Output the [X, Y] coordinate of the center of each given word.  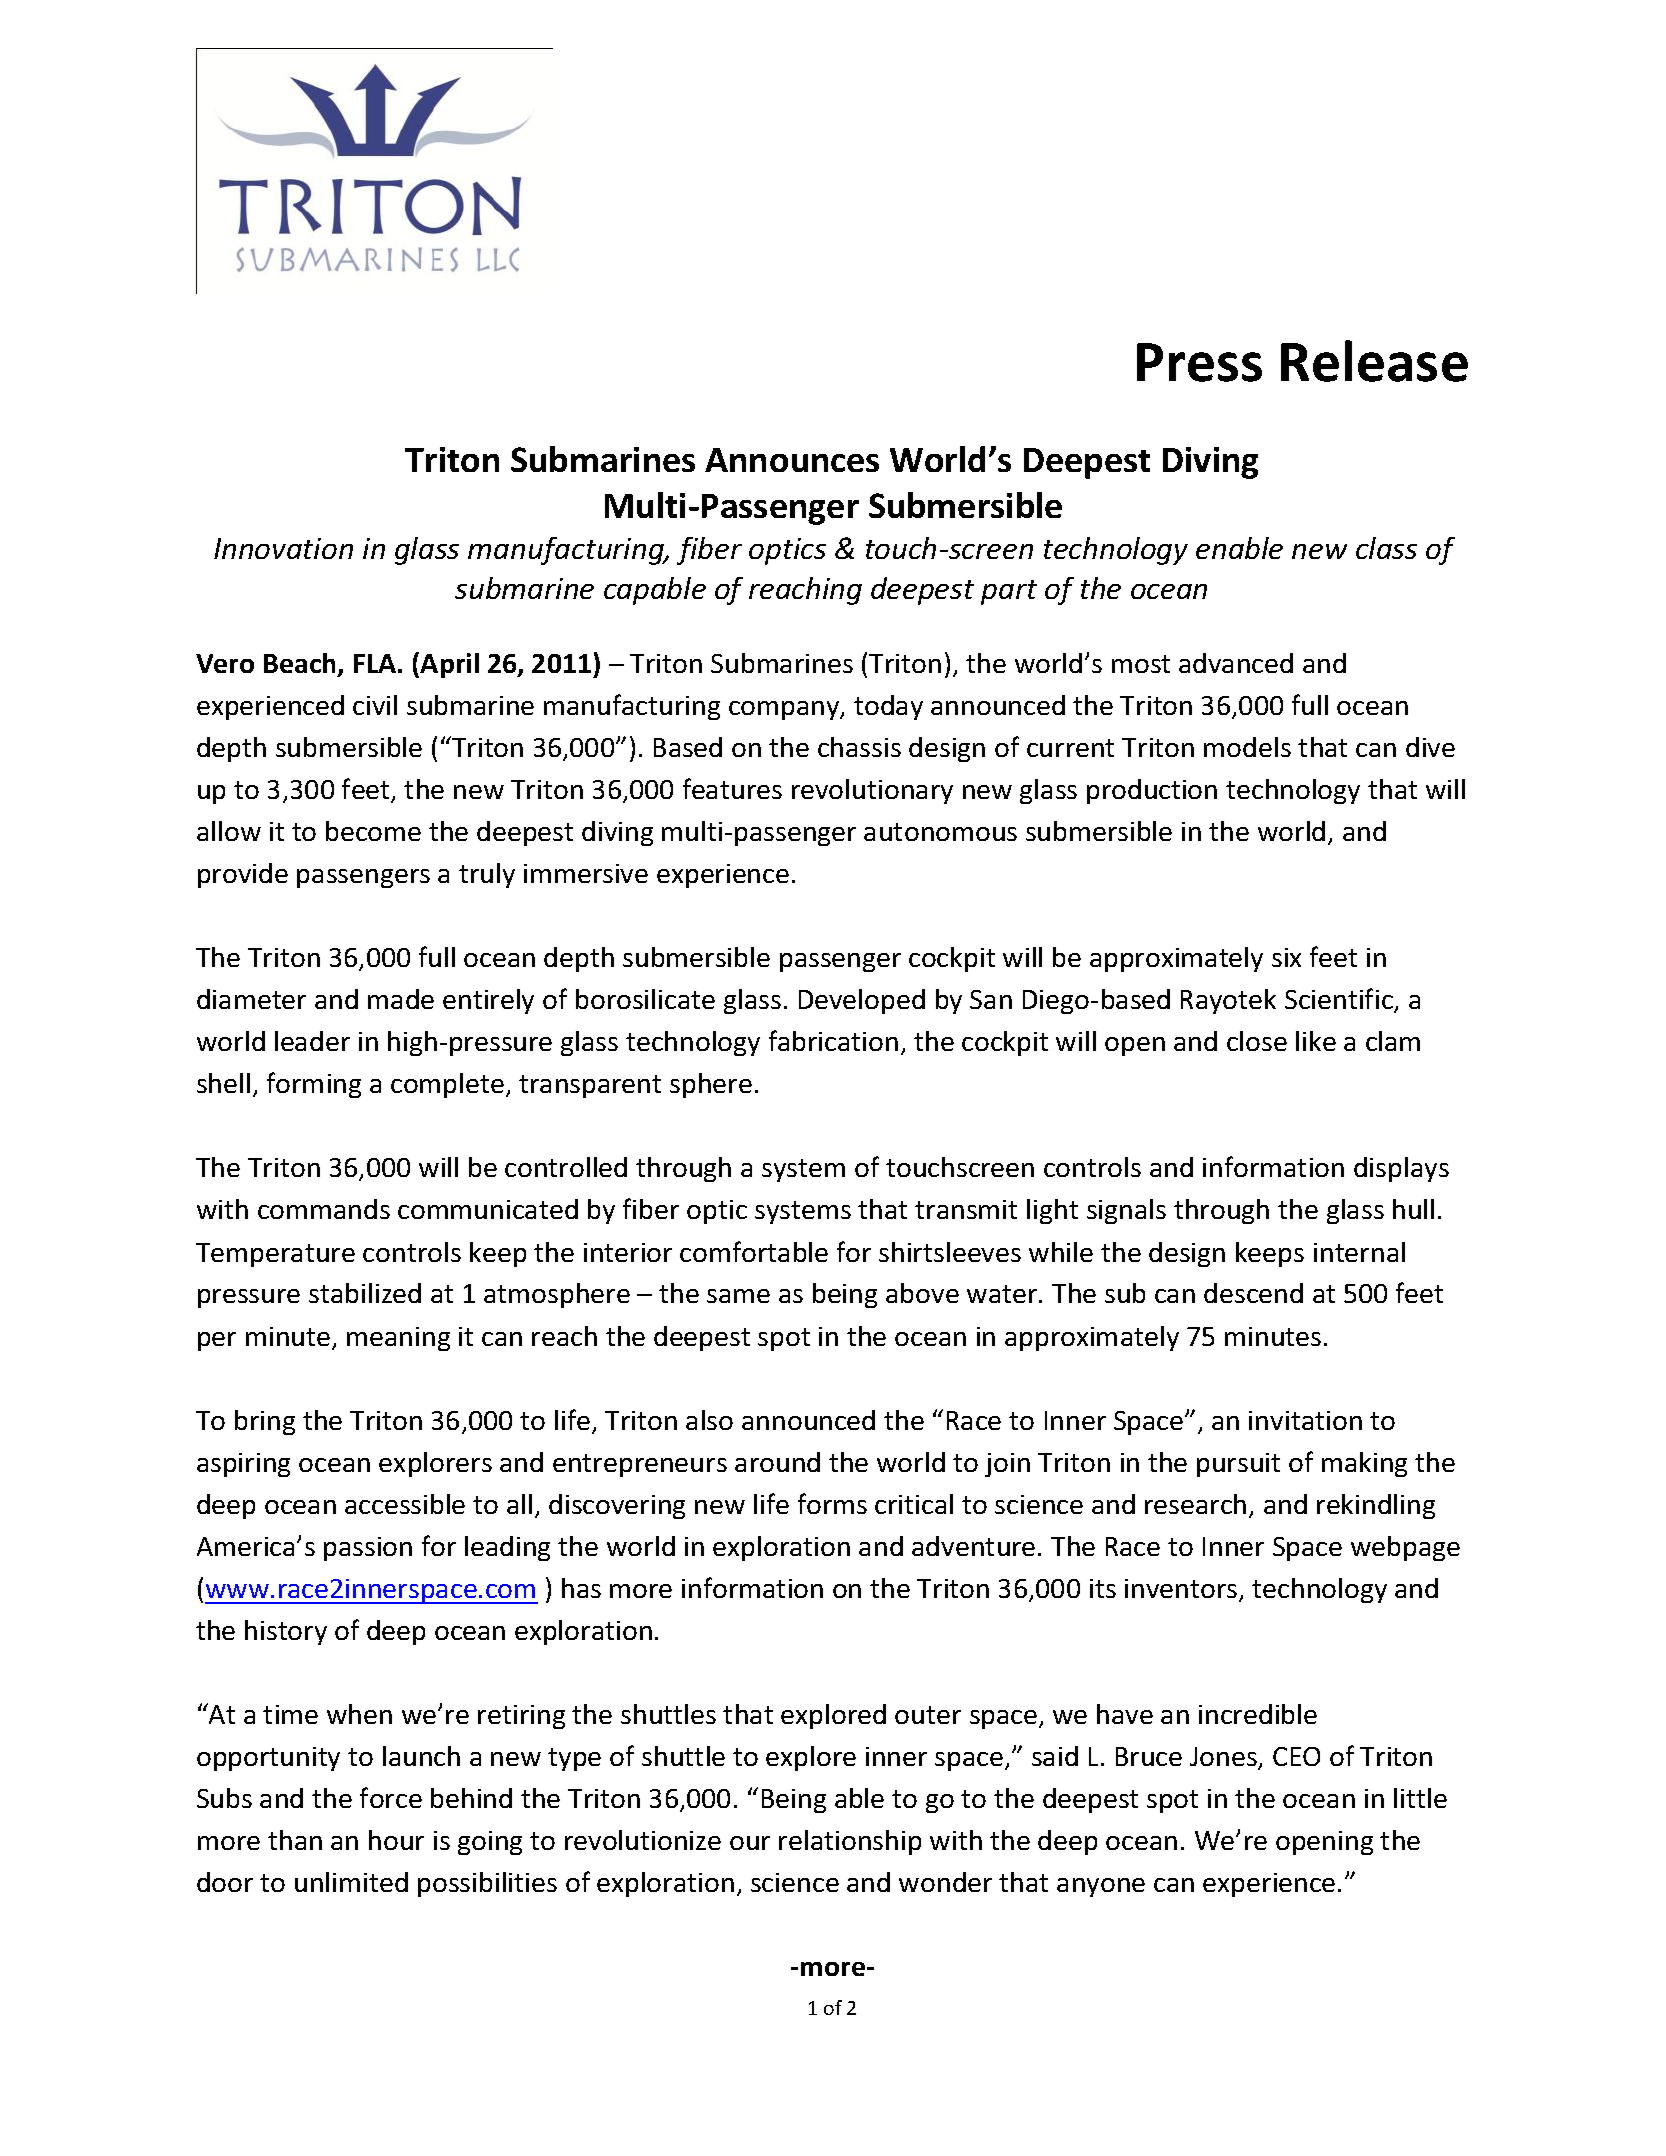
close [1257, 1041]
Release [1374, 361]
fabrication [833, 1040]
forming [314, 1085]
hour [396, 1840]
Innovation [283, 548]
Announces [792, 460]
